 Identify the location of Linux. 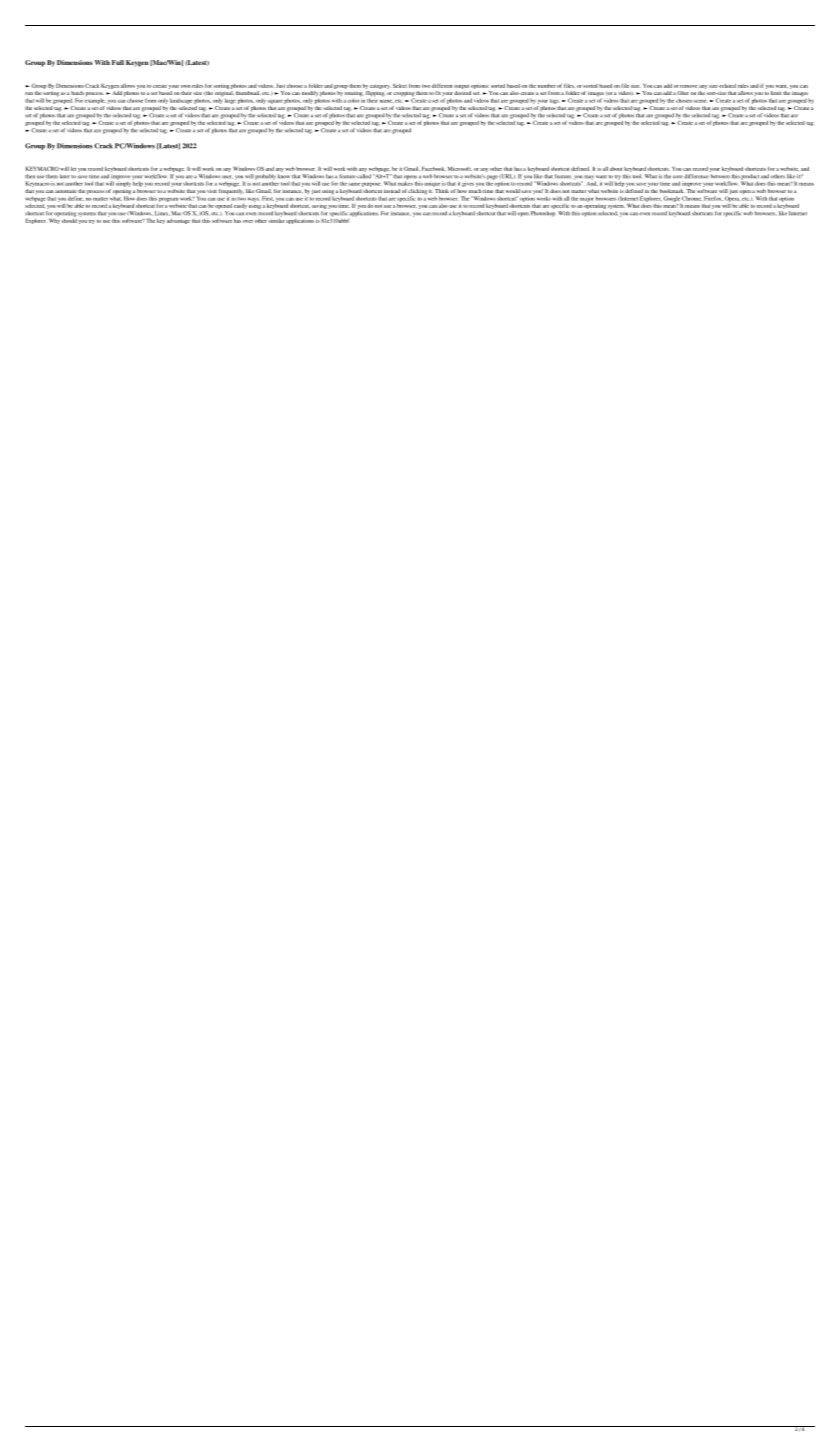
(162, 213).
